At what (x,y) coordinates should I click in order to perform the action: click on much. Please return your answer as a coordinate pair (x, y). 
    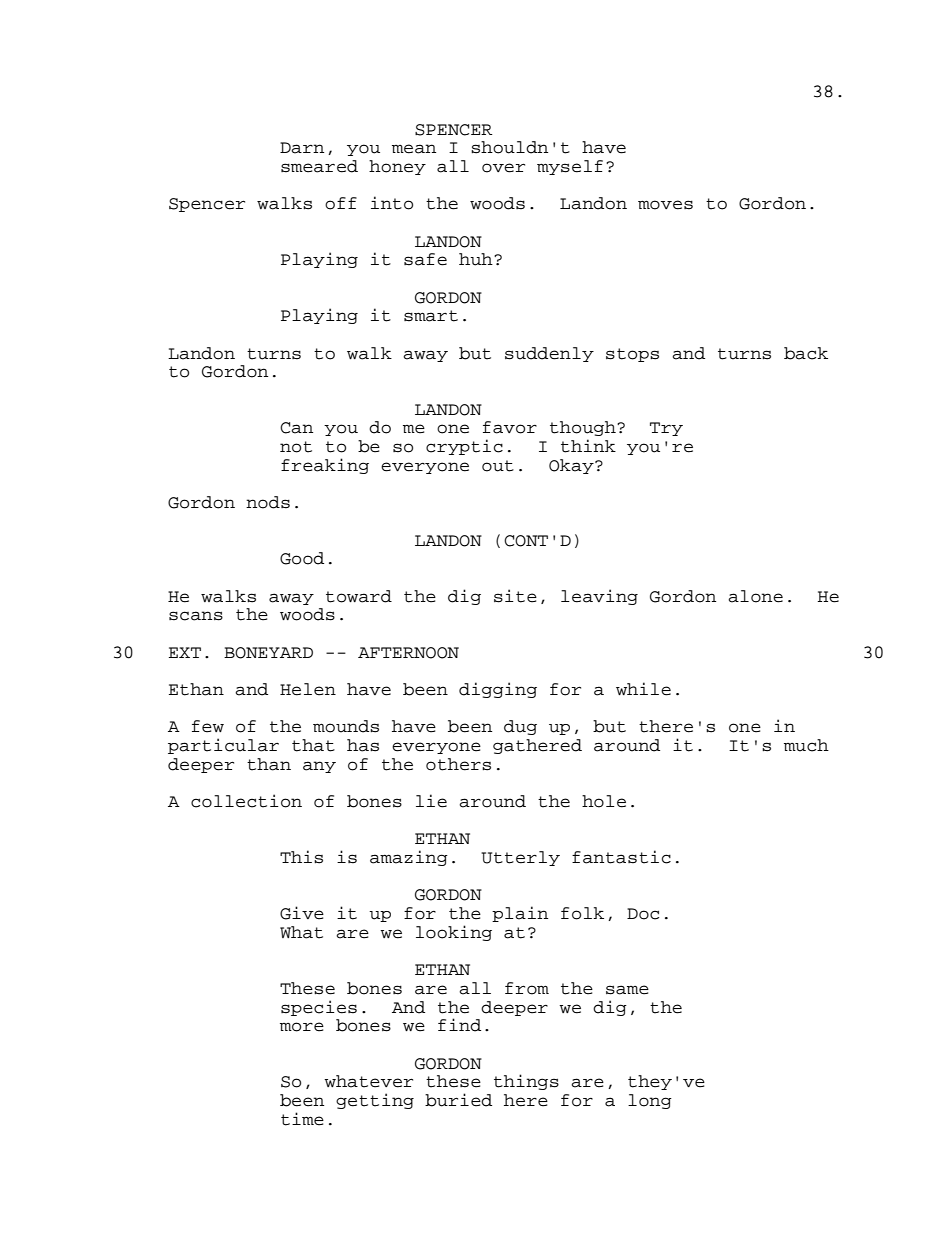
    Looking at the image, I should click on (806, 745).
